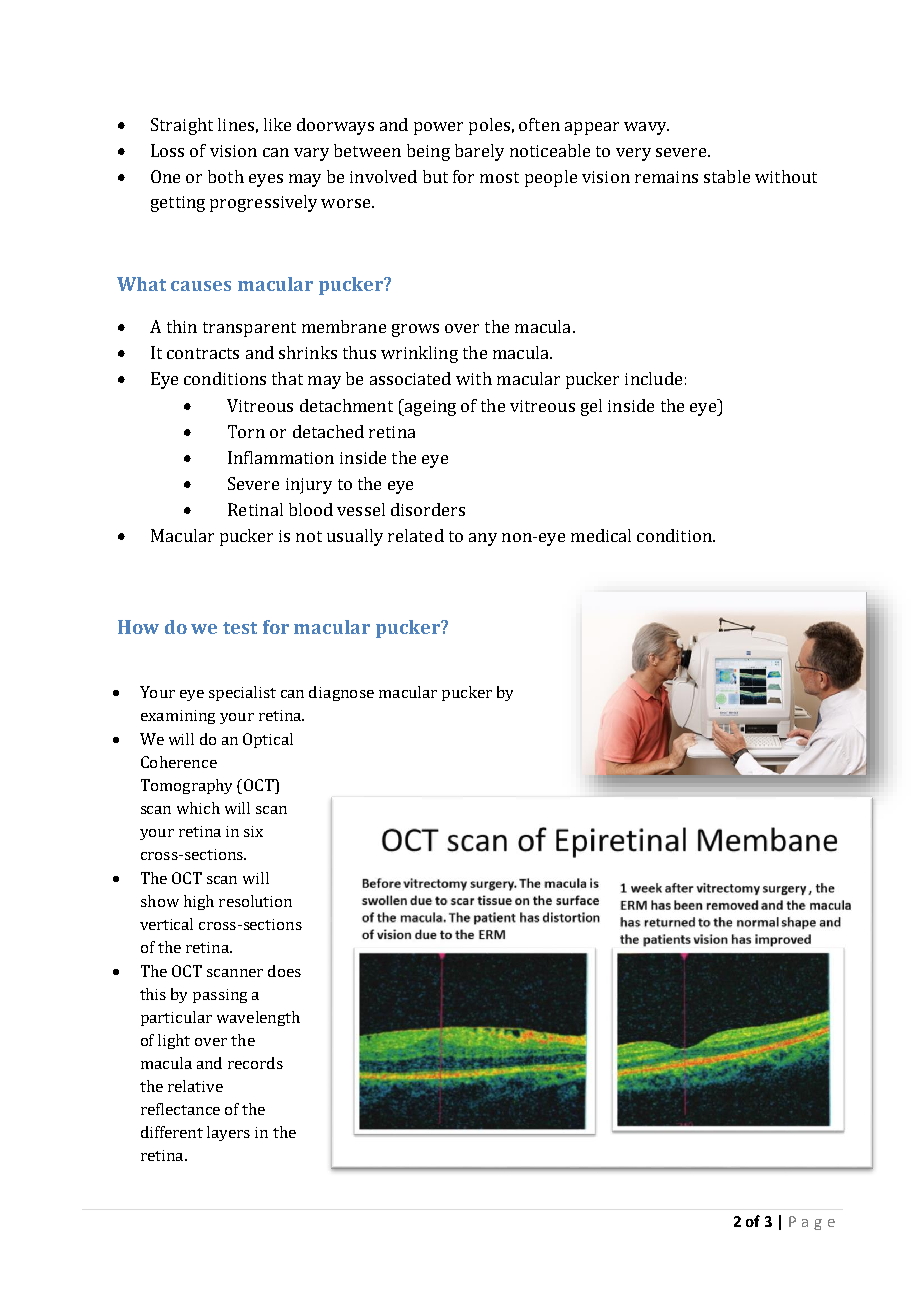  Describe the element at coordinates (195, 1086) in the page. I see `relative` at that location.
